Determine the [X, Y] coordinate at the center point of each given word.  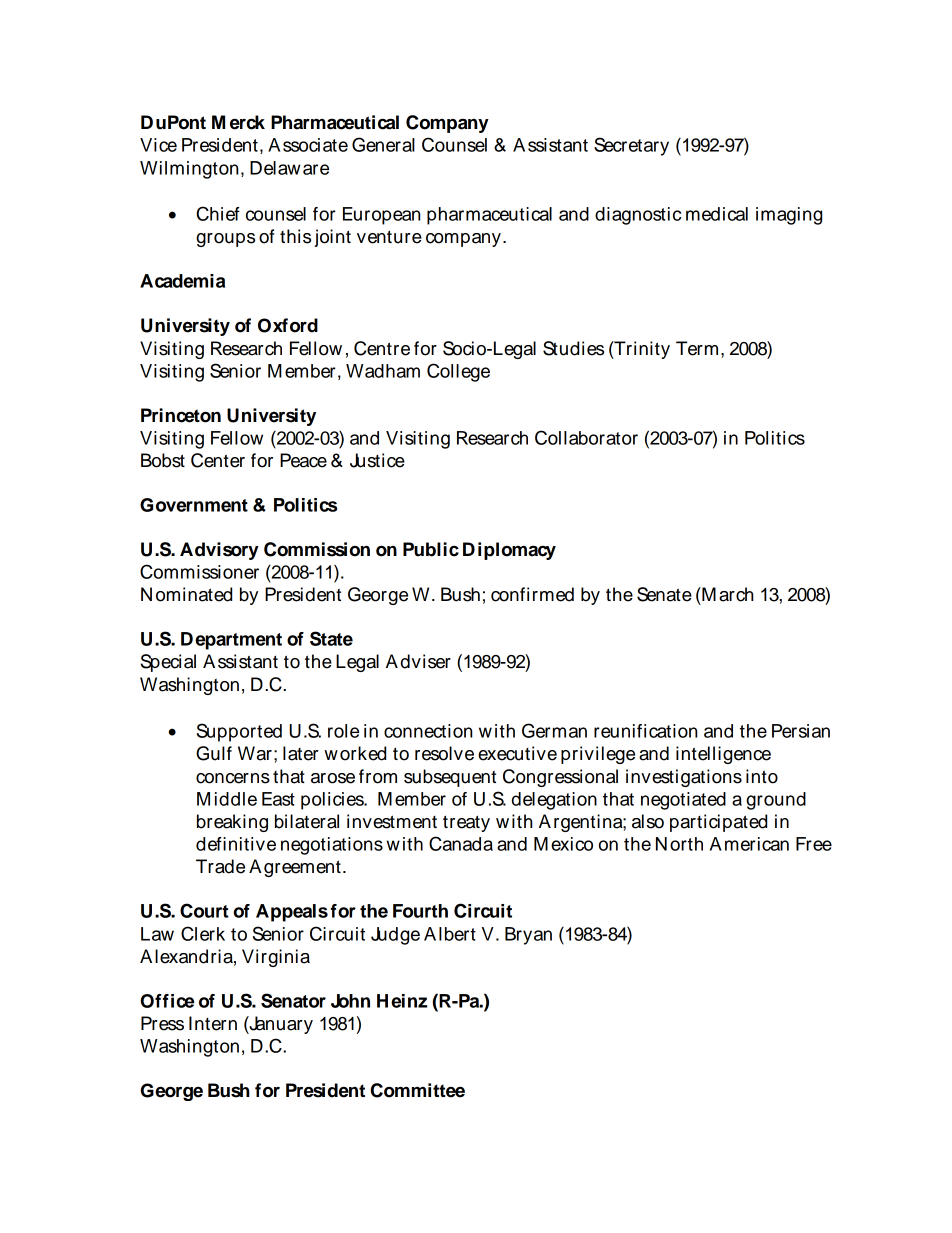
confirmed [532, 594]
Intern [213, 1023]
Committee [418, 1090]
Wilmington [189, 170]
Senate [664, 594]
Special [168, 663]
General [383, 144]
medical [717, 214]
